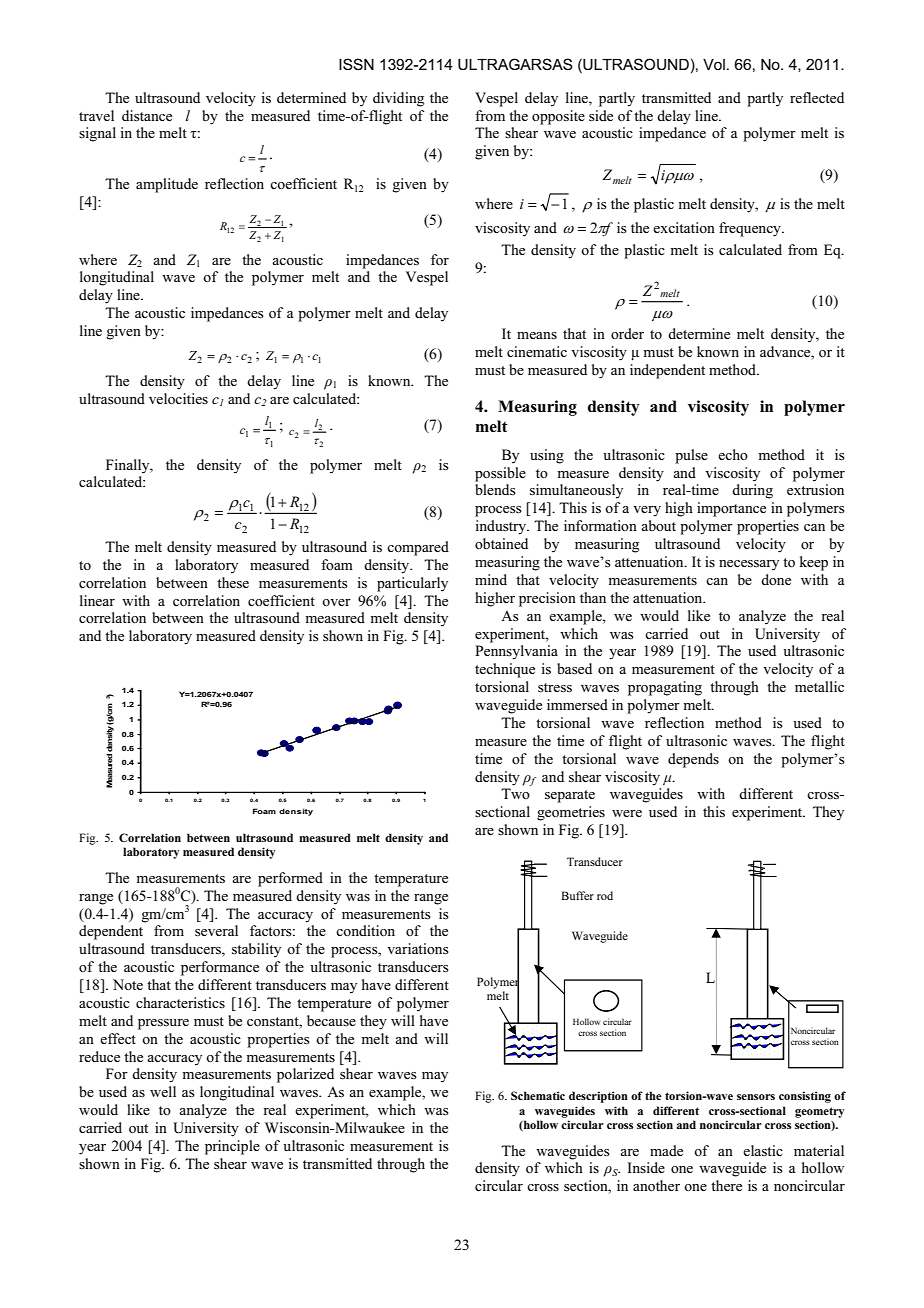 Image resolution: width=924 pixels, height=1308 pixels. Describe the element at coordinates (538, 1095) in the screenshot. I see `Schematic` at that location.
